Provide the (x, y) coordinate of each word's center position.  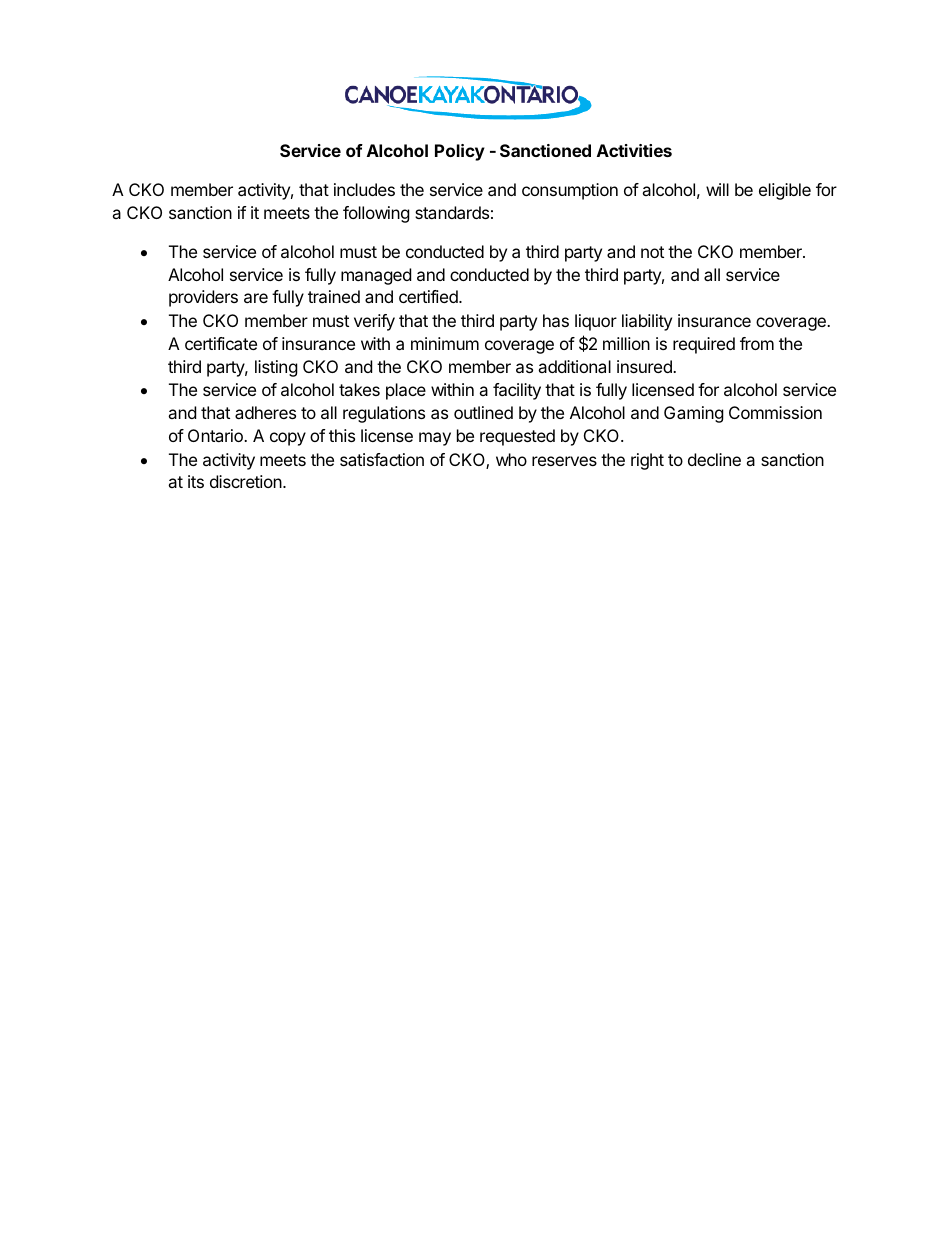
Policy (460, 152)
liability (647, 322)
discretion (247, 481)
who (511, 459)
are (256, 298)
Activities (634, 150)
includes (364, 189)
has (556, 320)
